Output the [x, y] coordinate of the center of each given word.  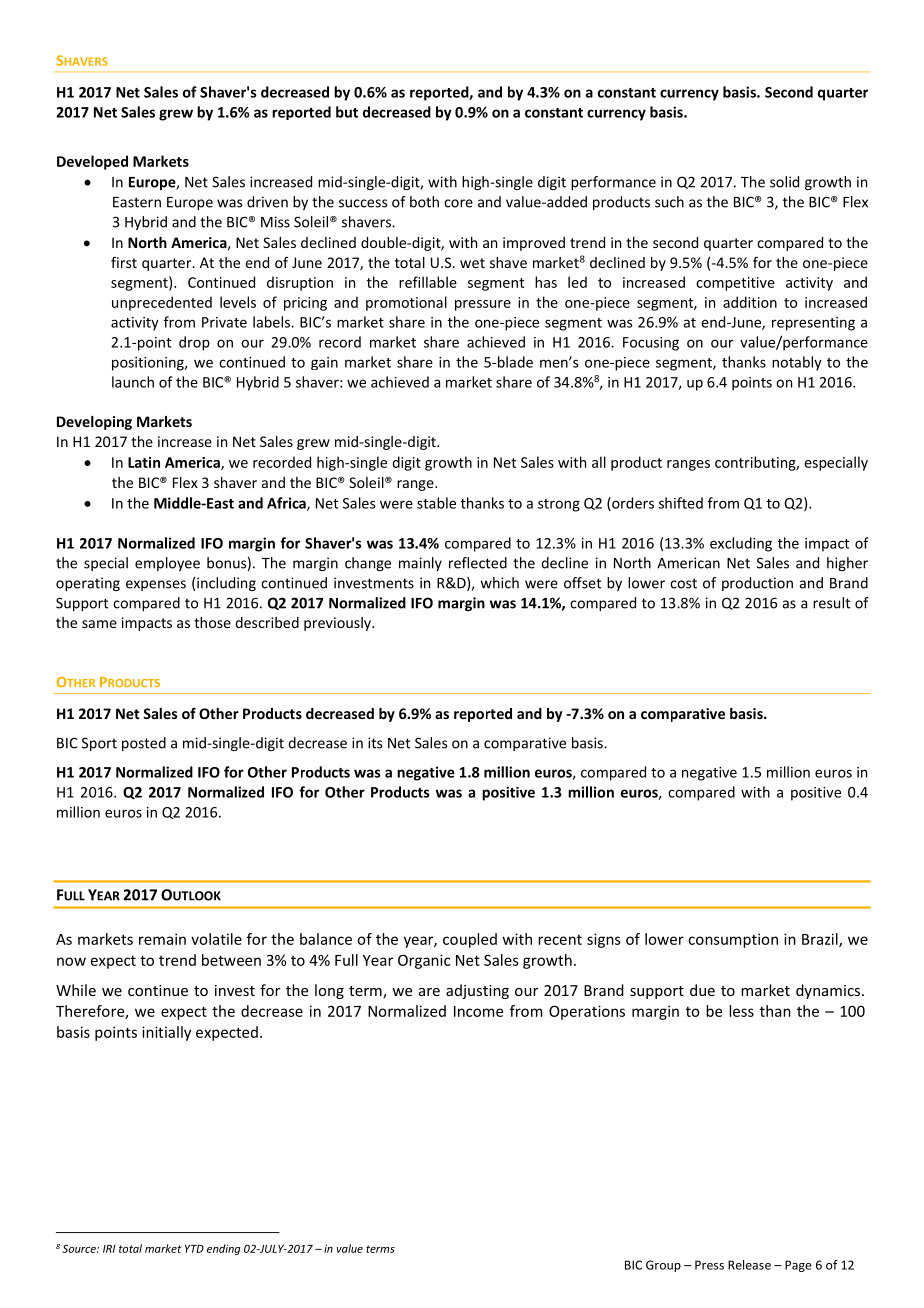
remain [162, 939]
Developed [92, 162]
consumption [733, 940]
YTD [194, 1249]
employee [167, 564]
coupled [470, 940]
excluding [741, 544]
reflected [478, 563]
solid [784, 182]
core [458, 203]
